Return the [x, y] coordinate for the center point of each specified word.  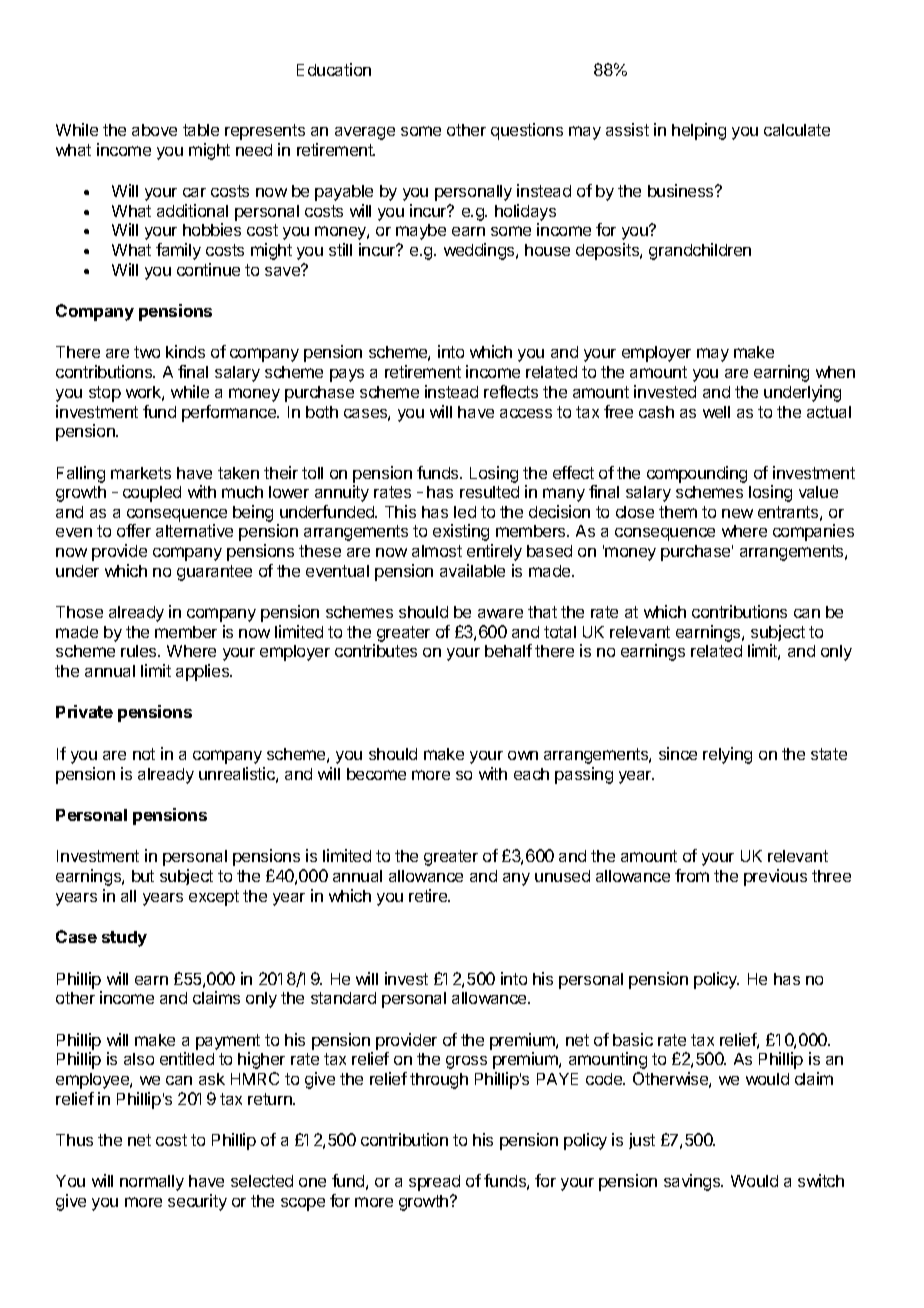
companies [813, 532]
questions [527, 131]
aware [500, 613]
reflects [511, 391]
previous [775, 877]
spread [434, 1183]
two [147, 352]
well [716, 412]
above [154, 130]
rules [140, 651]
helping [699, 131]
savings [693, 1182]
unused [562, 876]
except [214, 898]
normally [152, 1183]
